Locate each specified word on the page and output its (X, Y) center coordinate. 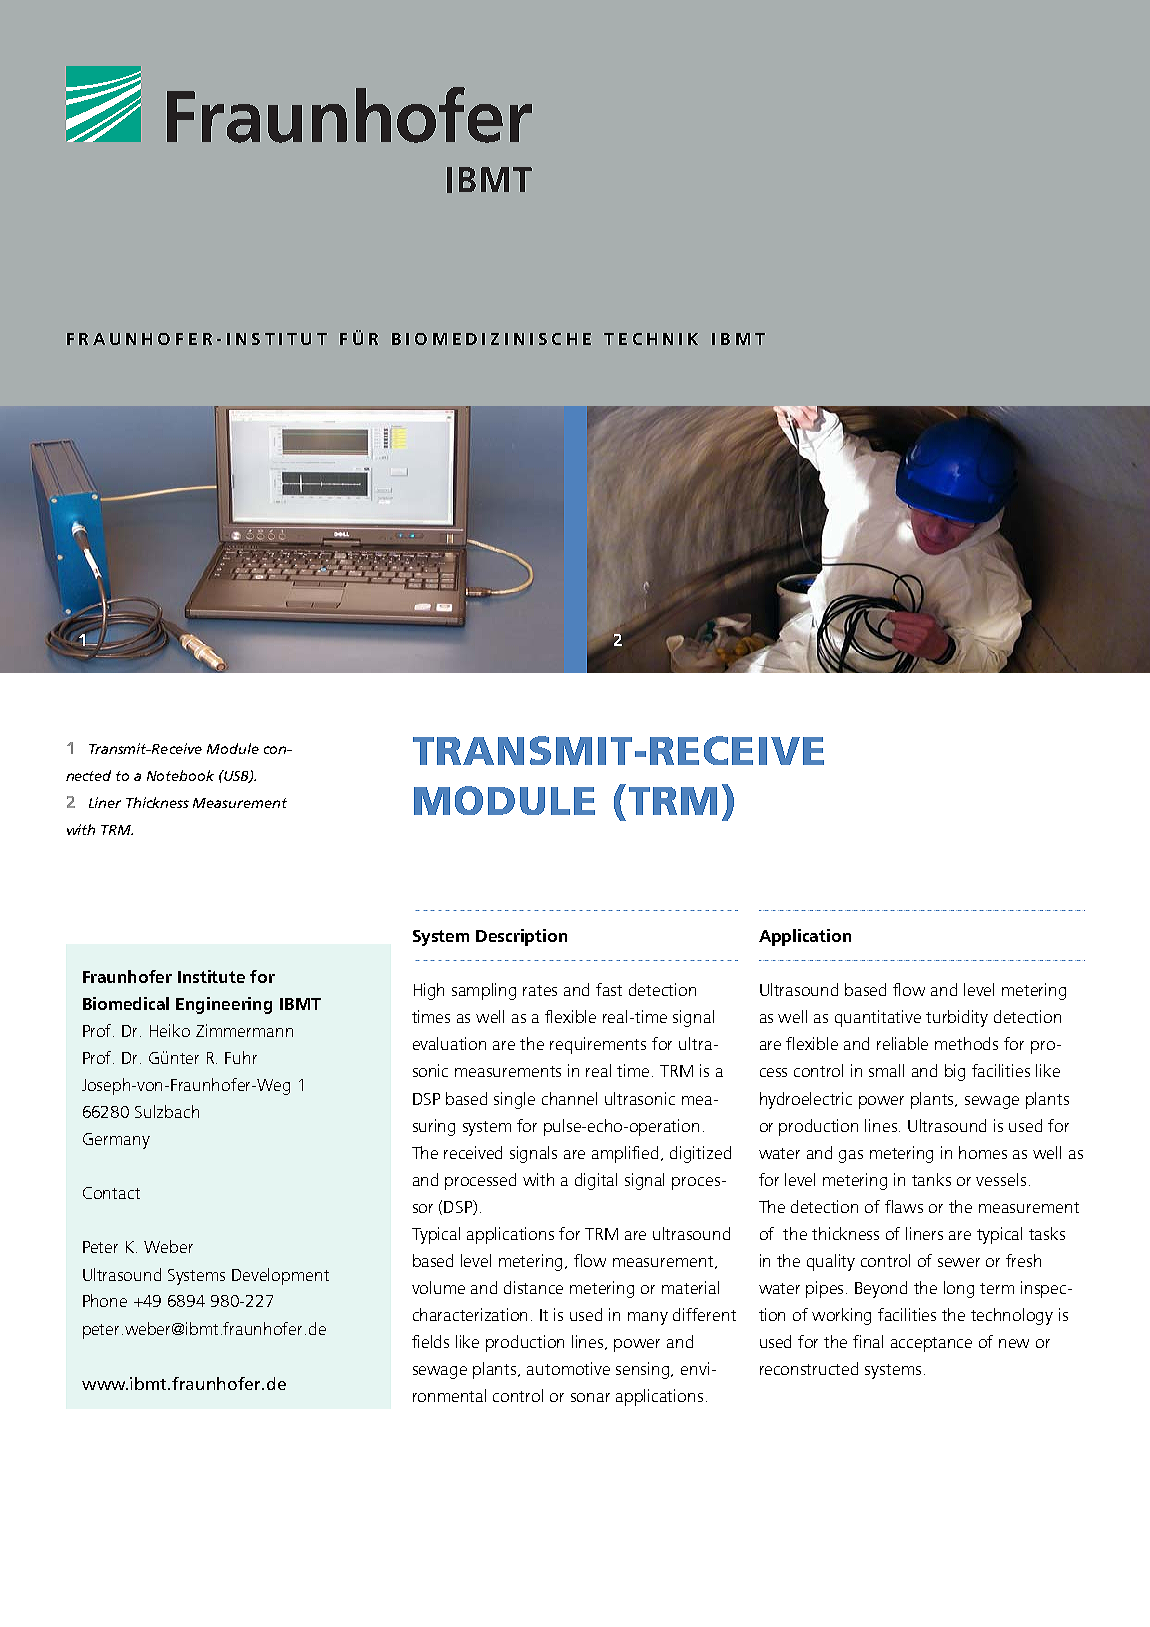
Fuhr (241, 1057)
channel (569, 1098)
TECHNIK (651, 339)
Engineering (224, 1005)
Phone (105, 1300)
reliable (902, 1043)
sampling (484, 991)
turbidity (957, 1018)
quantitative (878, 1018)
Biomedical (126, 1003)
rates (540, 990)
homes (983, 1152)
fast (609, 989)
